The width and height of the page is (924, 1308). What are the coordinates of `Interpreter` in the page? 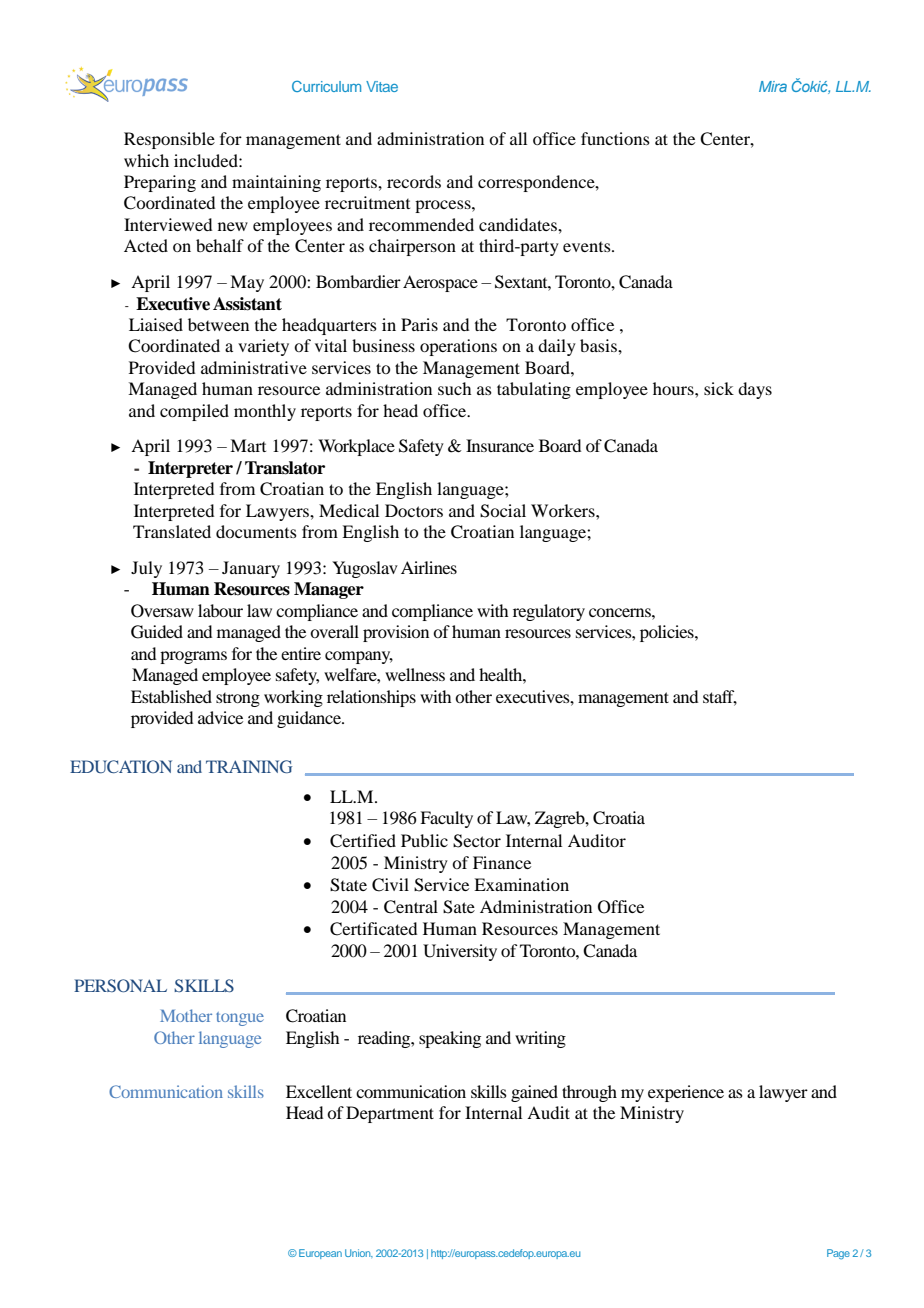 It's located at (190, 469).
